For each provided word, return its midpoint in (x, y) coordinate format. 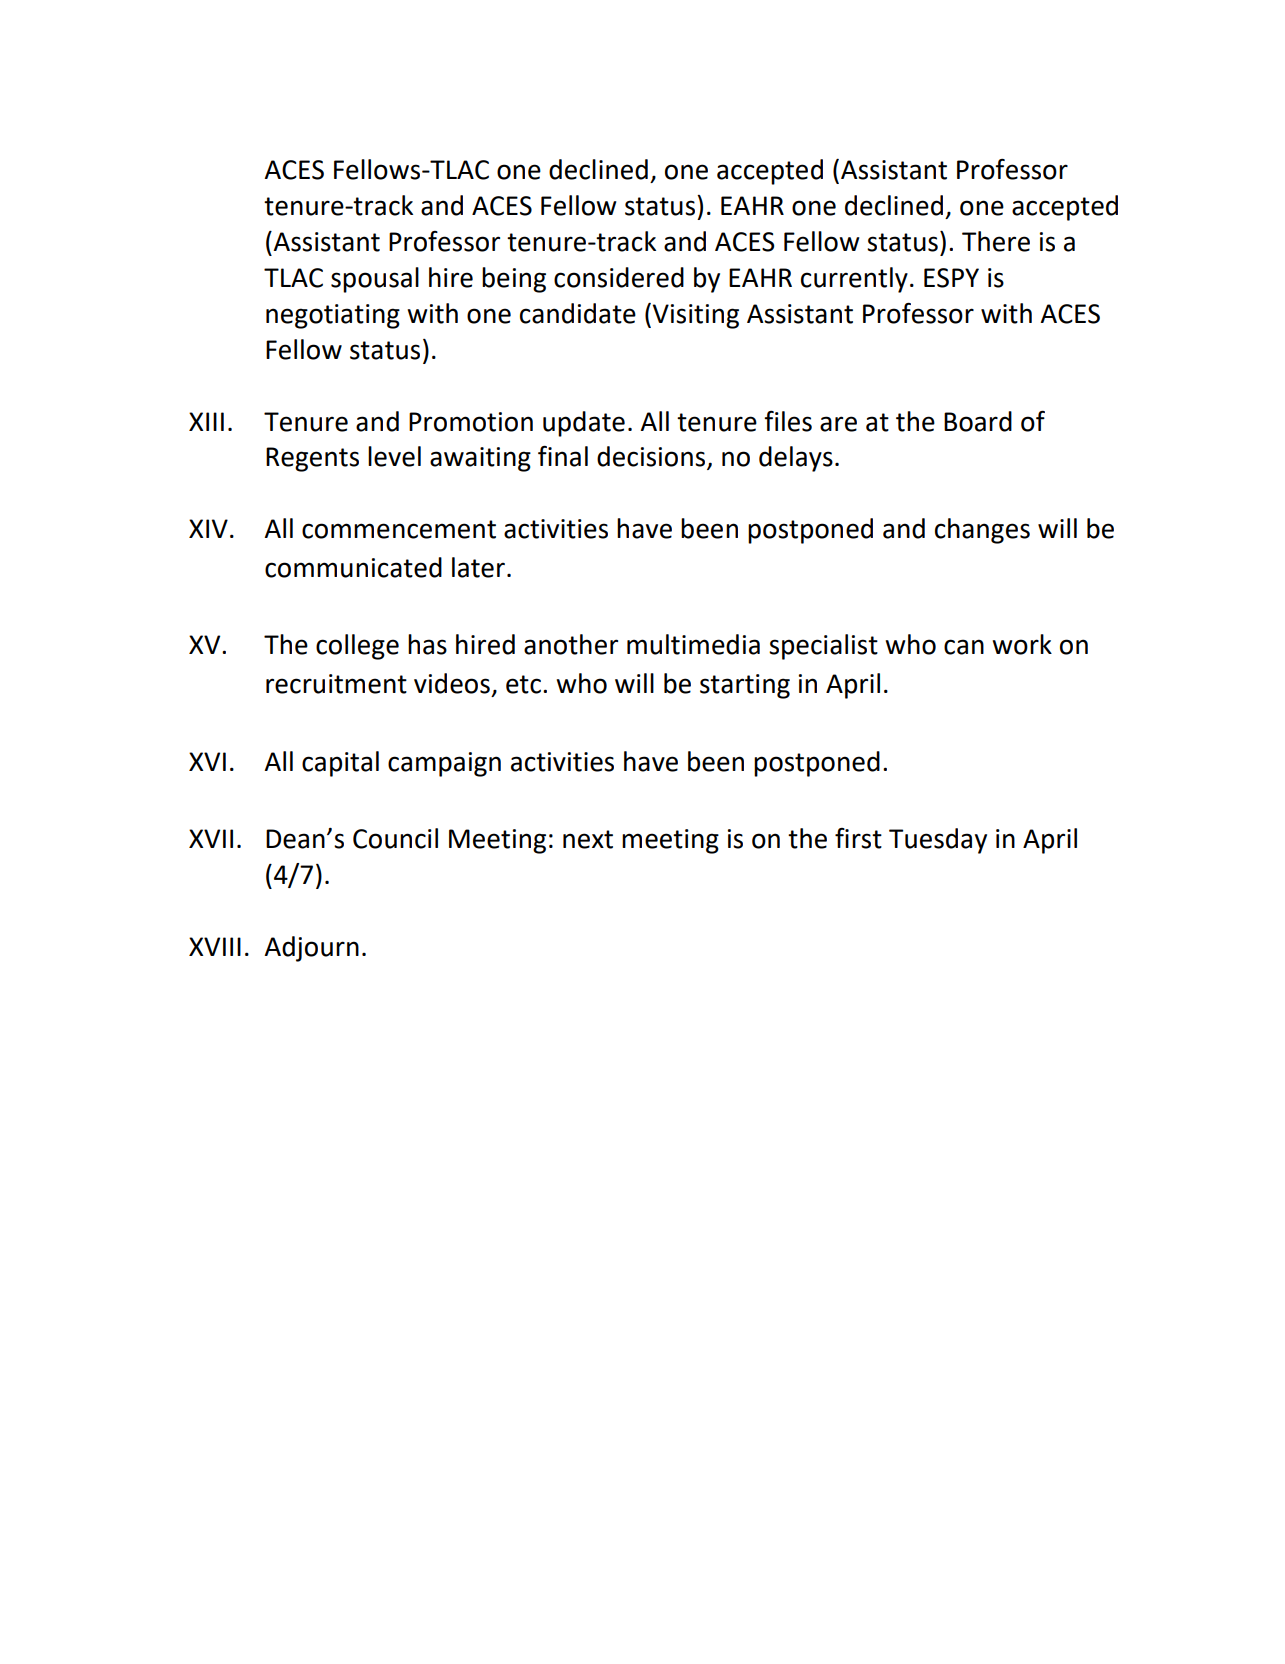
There (996, 241)
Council (395, 838)
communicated (353, 567)
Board (978, 421)
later (478, 567)
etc (523, 684)
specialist (823, 647)
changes (982, 531)
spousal (375, 280)
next (588, 839)
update (584, 424)
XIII (206, 421)
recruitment (336, 684)
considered (619, 277)
